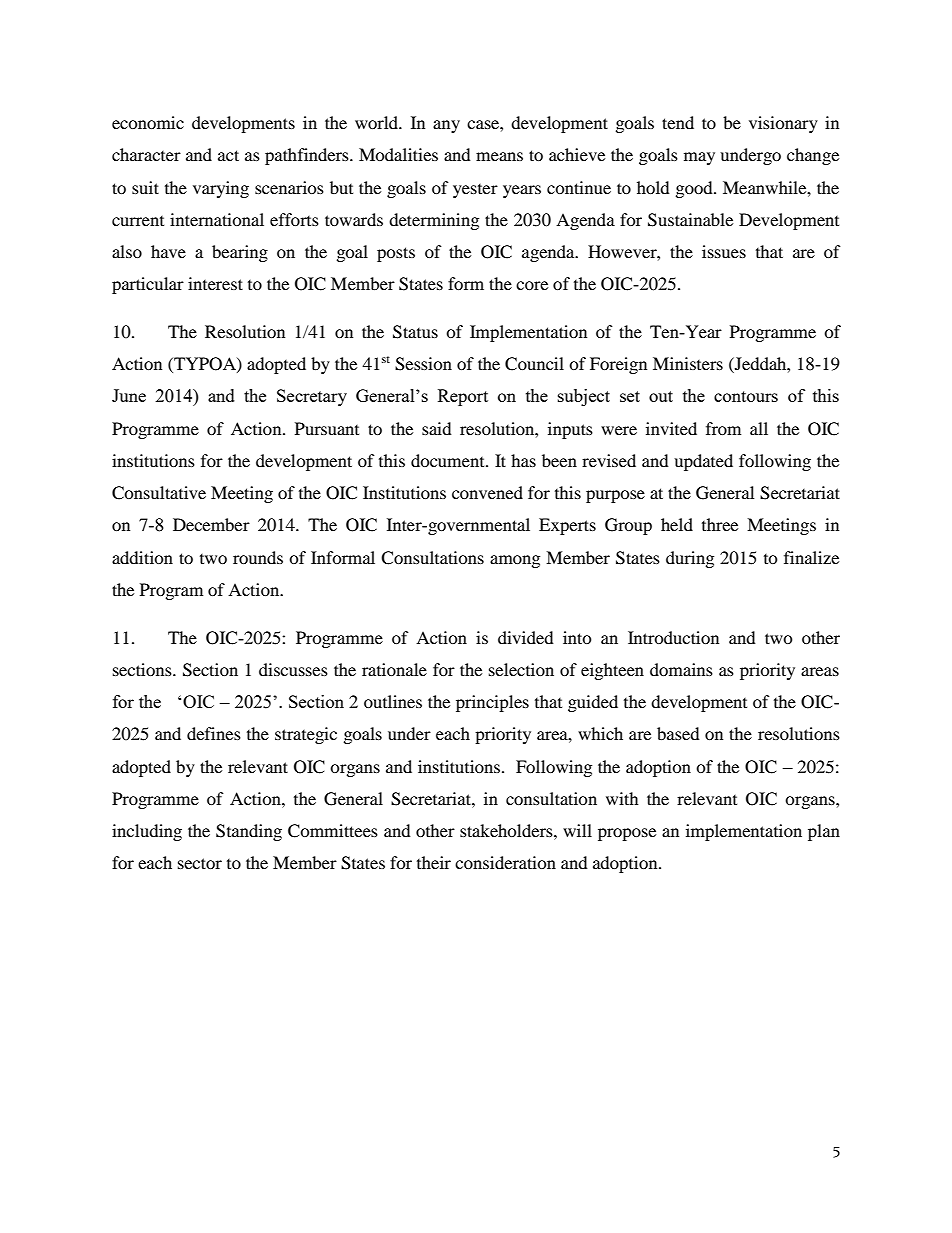  What do you see at coordinates (499, 156) in the document?
I see `means` at bounding box center [499, 156].
